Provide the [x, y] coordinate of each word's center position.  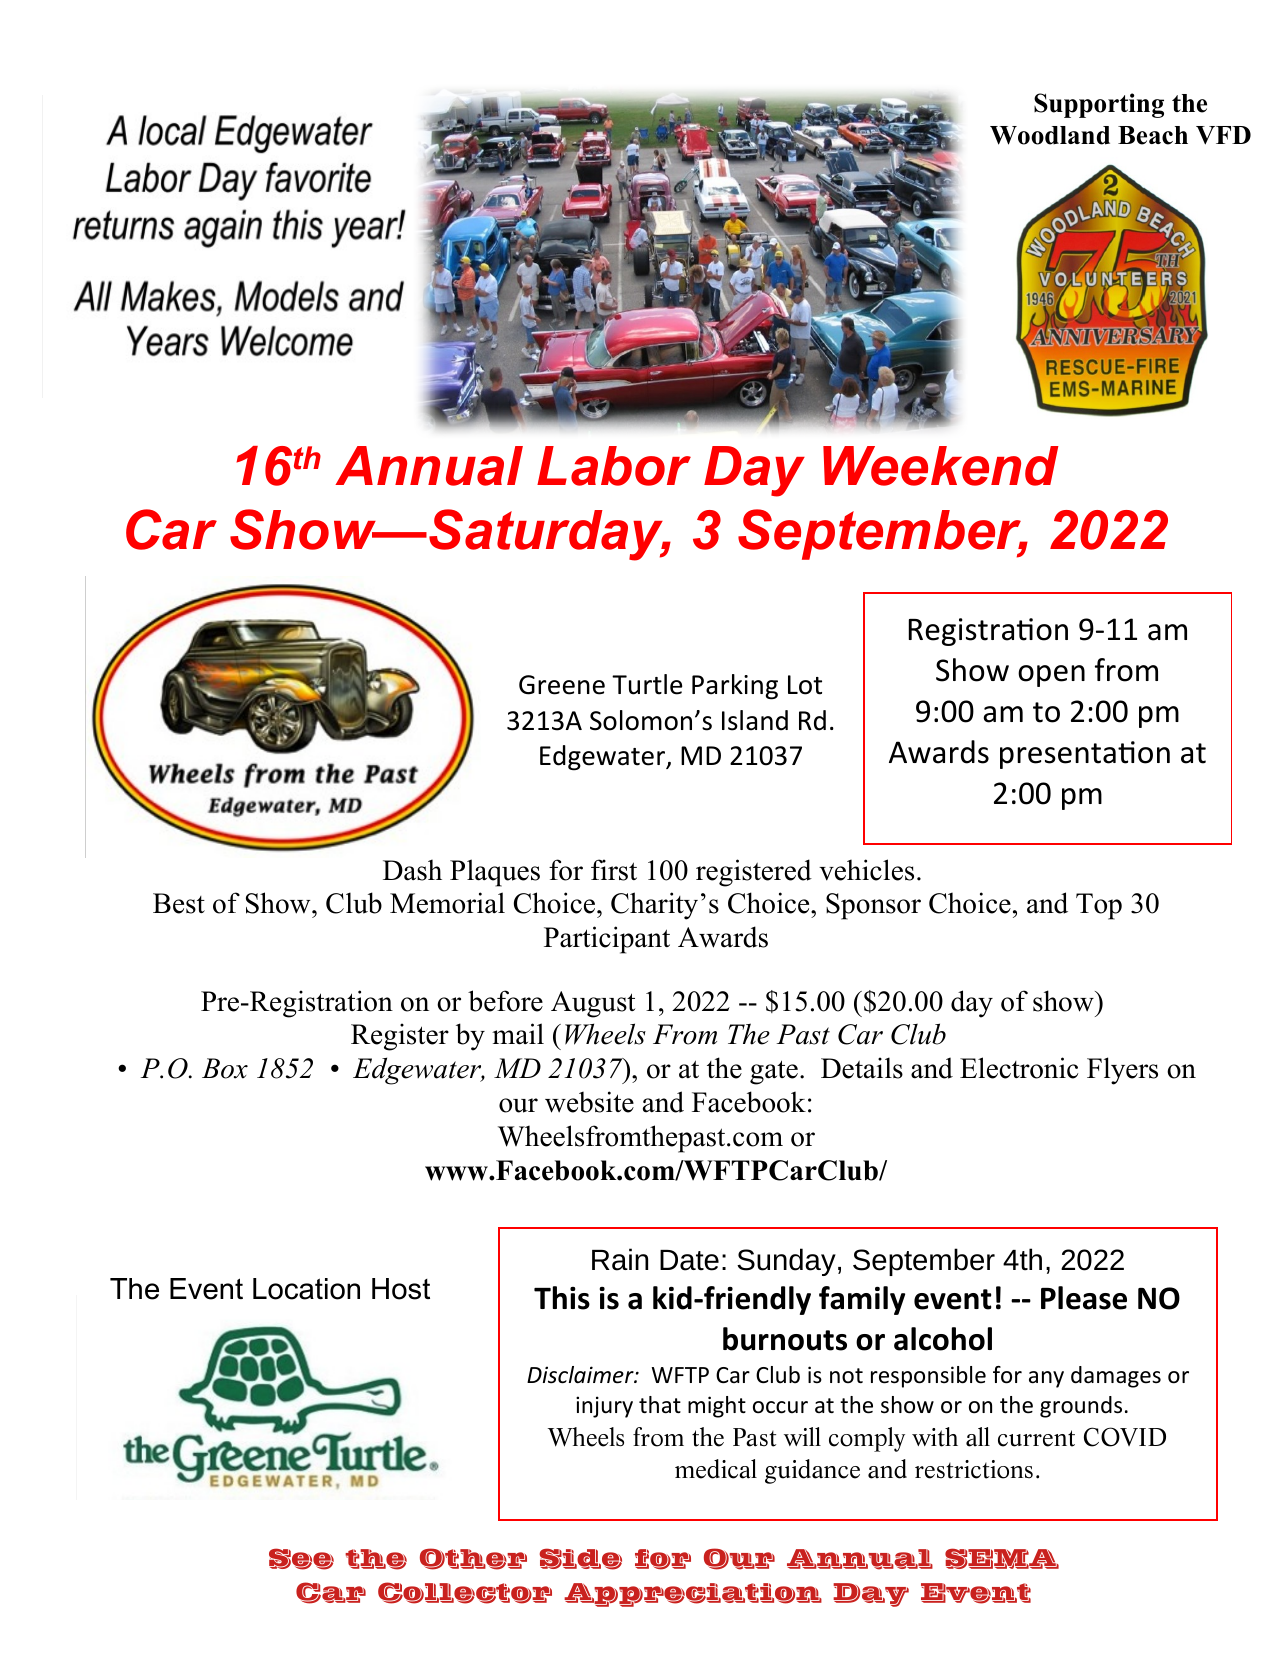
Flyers [1122, 1071]
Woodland [1050, 135]
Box [225, 1068]
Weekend [941, 466]
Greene [562, 685]
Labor [614, 466]
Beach [1153, 135]
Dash [412, 870]
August [593, 1004]
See [301, 1559]
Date [689, 1260]
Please [1084, 1298]
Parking [735, 687]
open [1051, 676]
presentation [1085, 755]
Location [306, 1289]
